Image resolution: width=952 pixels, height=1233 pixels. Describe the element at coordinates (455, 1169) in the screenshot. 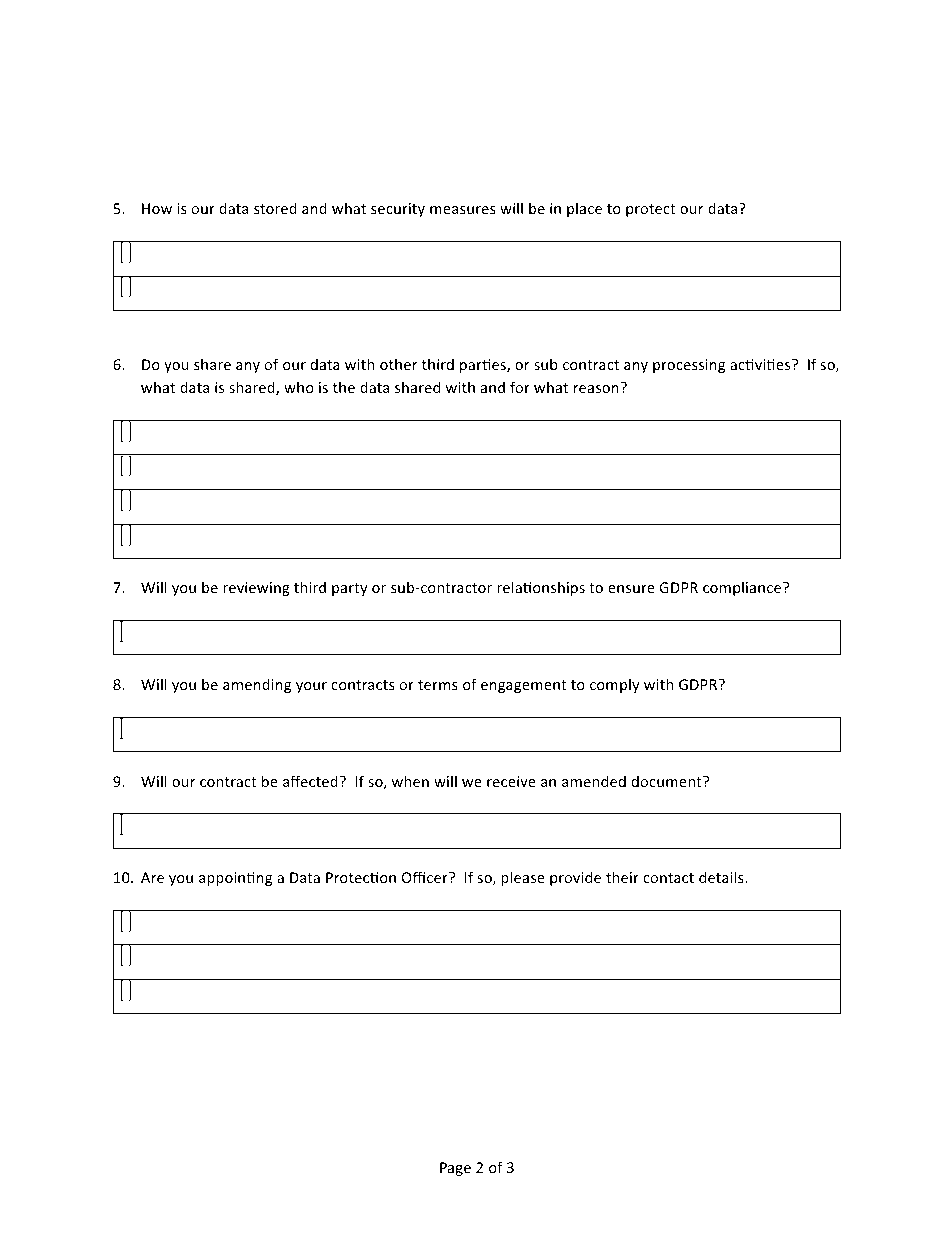

I see `Page` at that location.
